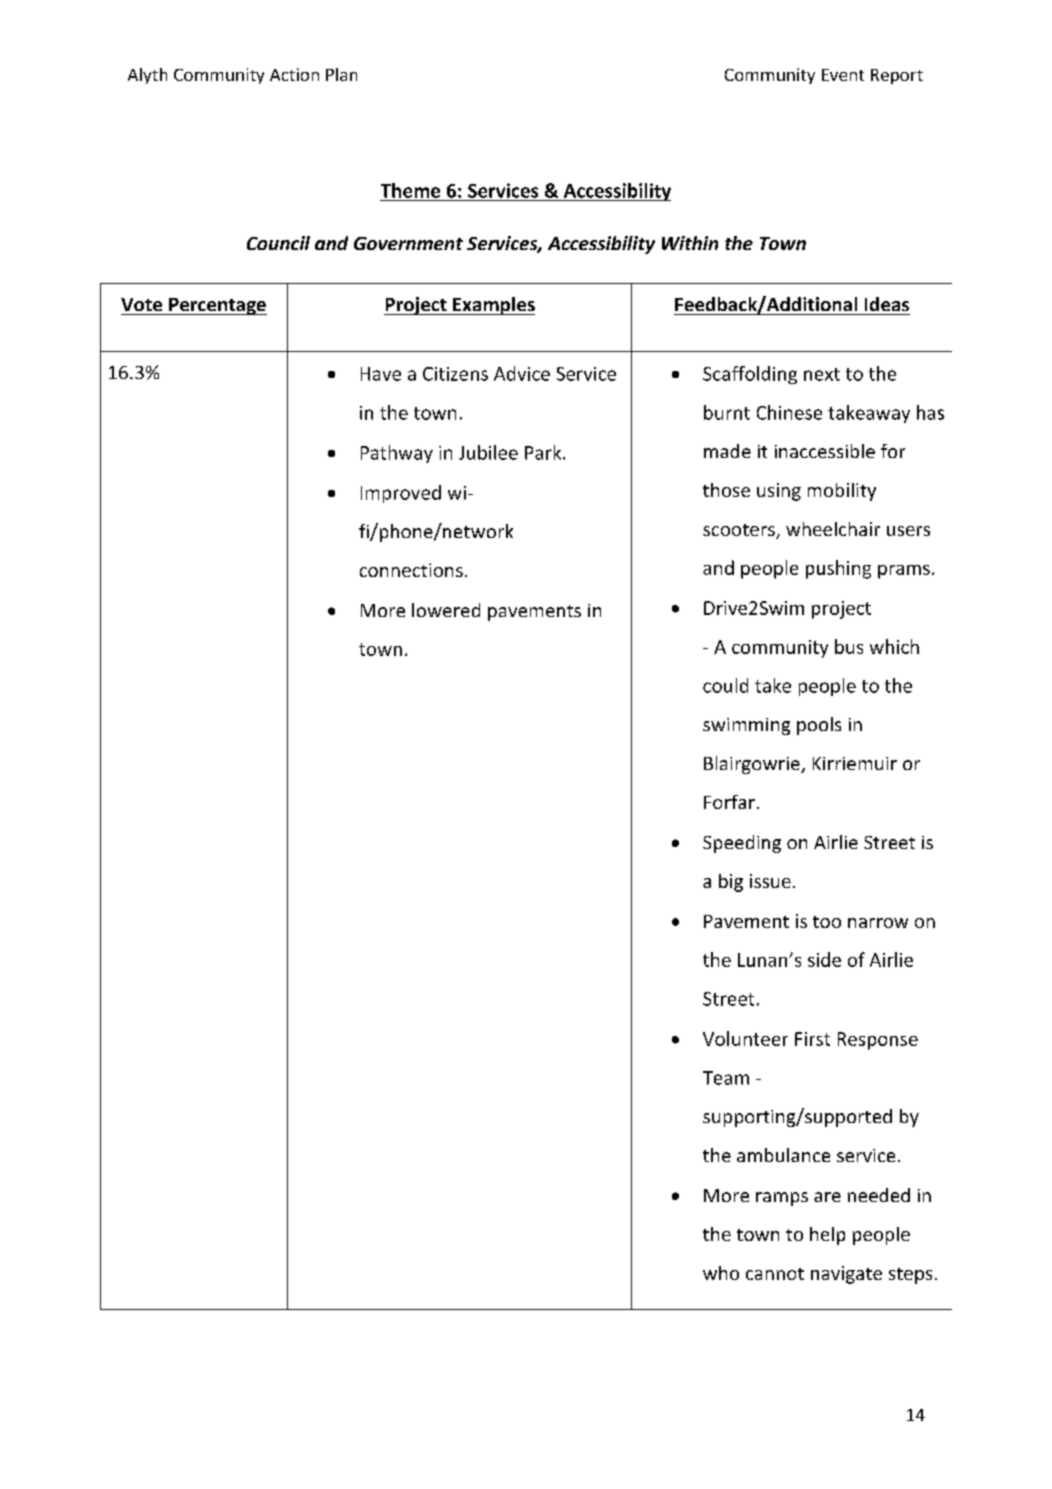  I want to click on Action, so click(294, 74).
